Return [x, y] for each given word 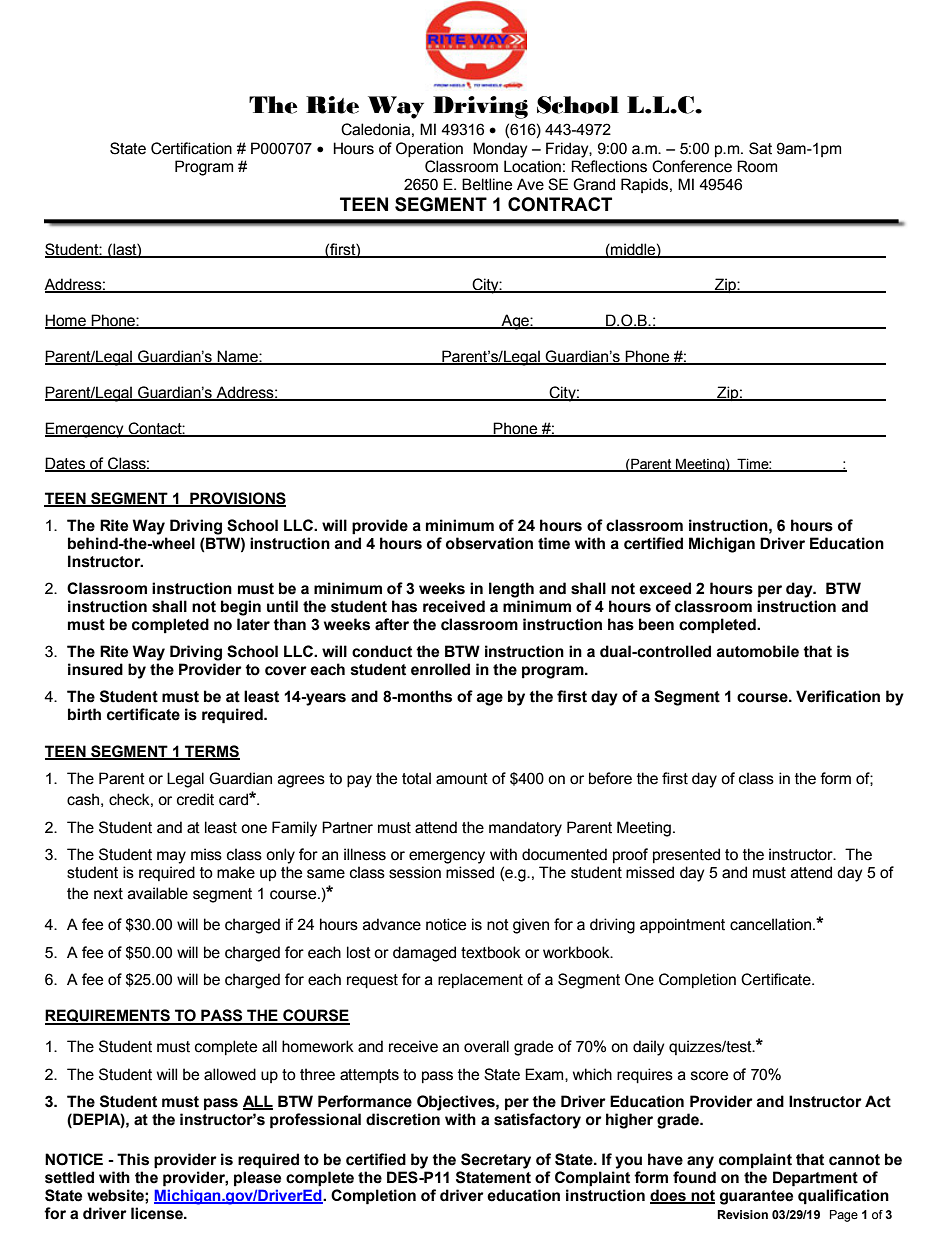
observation [489, 543]
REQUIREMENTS [108, 1017]
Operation [429, 149]
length [511, 590]
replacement [480, 980]
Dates [66, 464]
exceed [665, 588]
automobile [757, 651]
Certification [191, 148]
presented [686, 855]
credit [195, 799]
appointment [682, 925]
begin [241, 608]
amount [462, 779]
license [158, 1213]
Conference [692, 166]
